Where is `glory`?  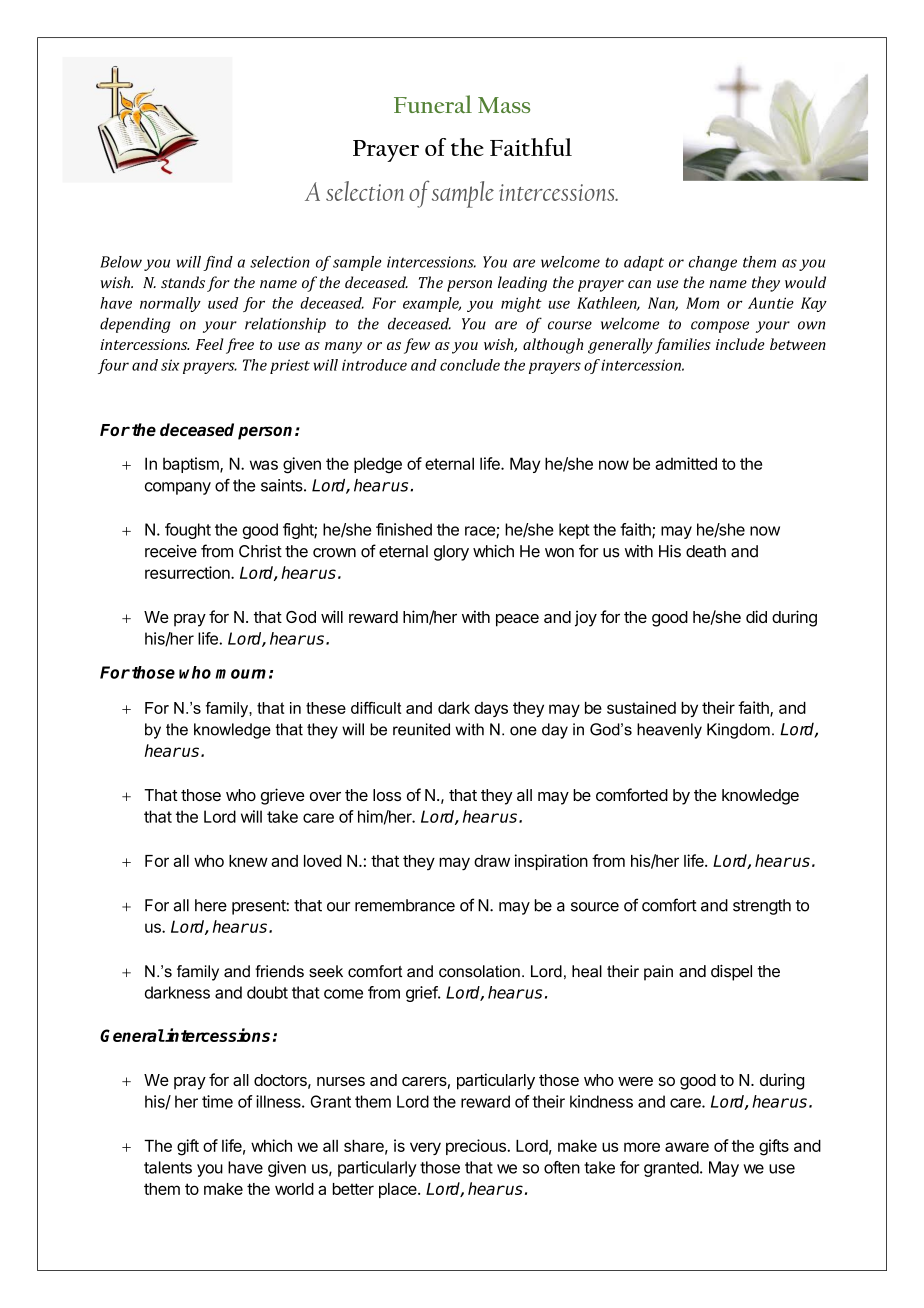
glory is located at coordinates (451, 553).
